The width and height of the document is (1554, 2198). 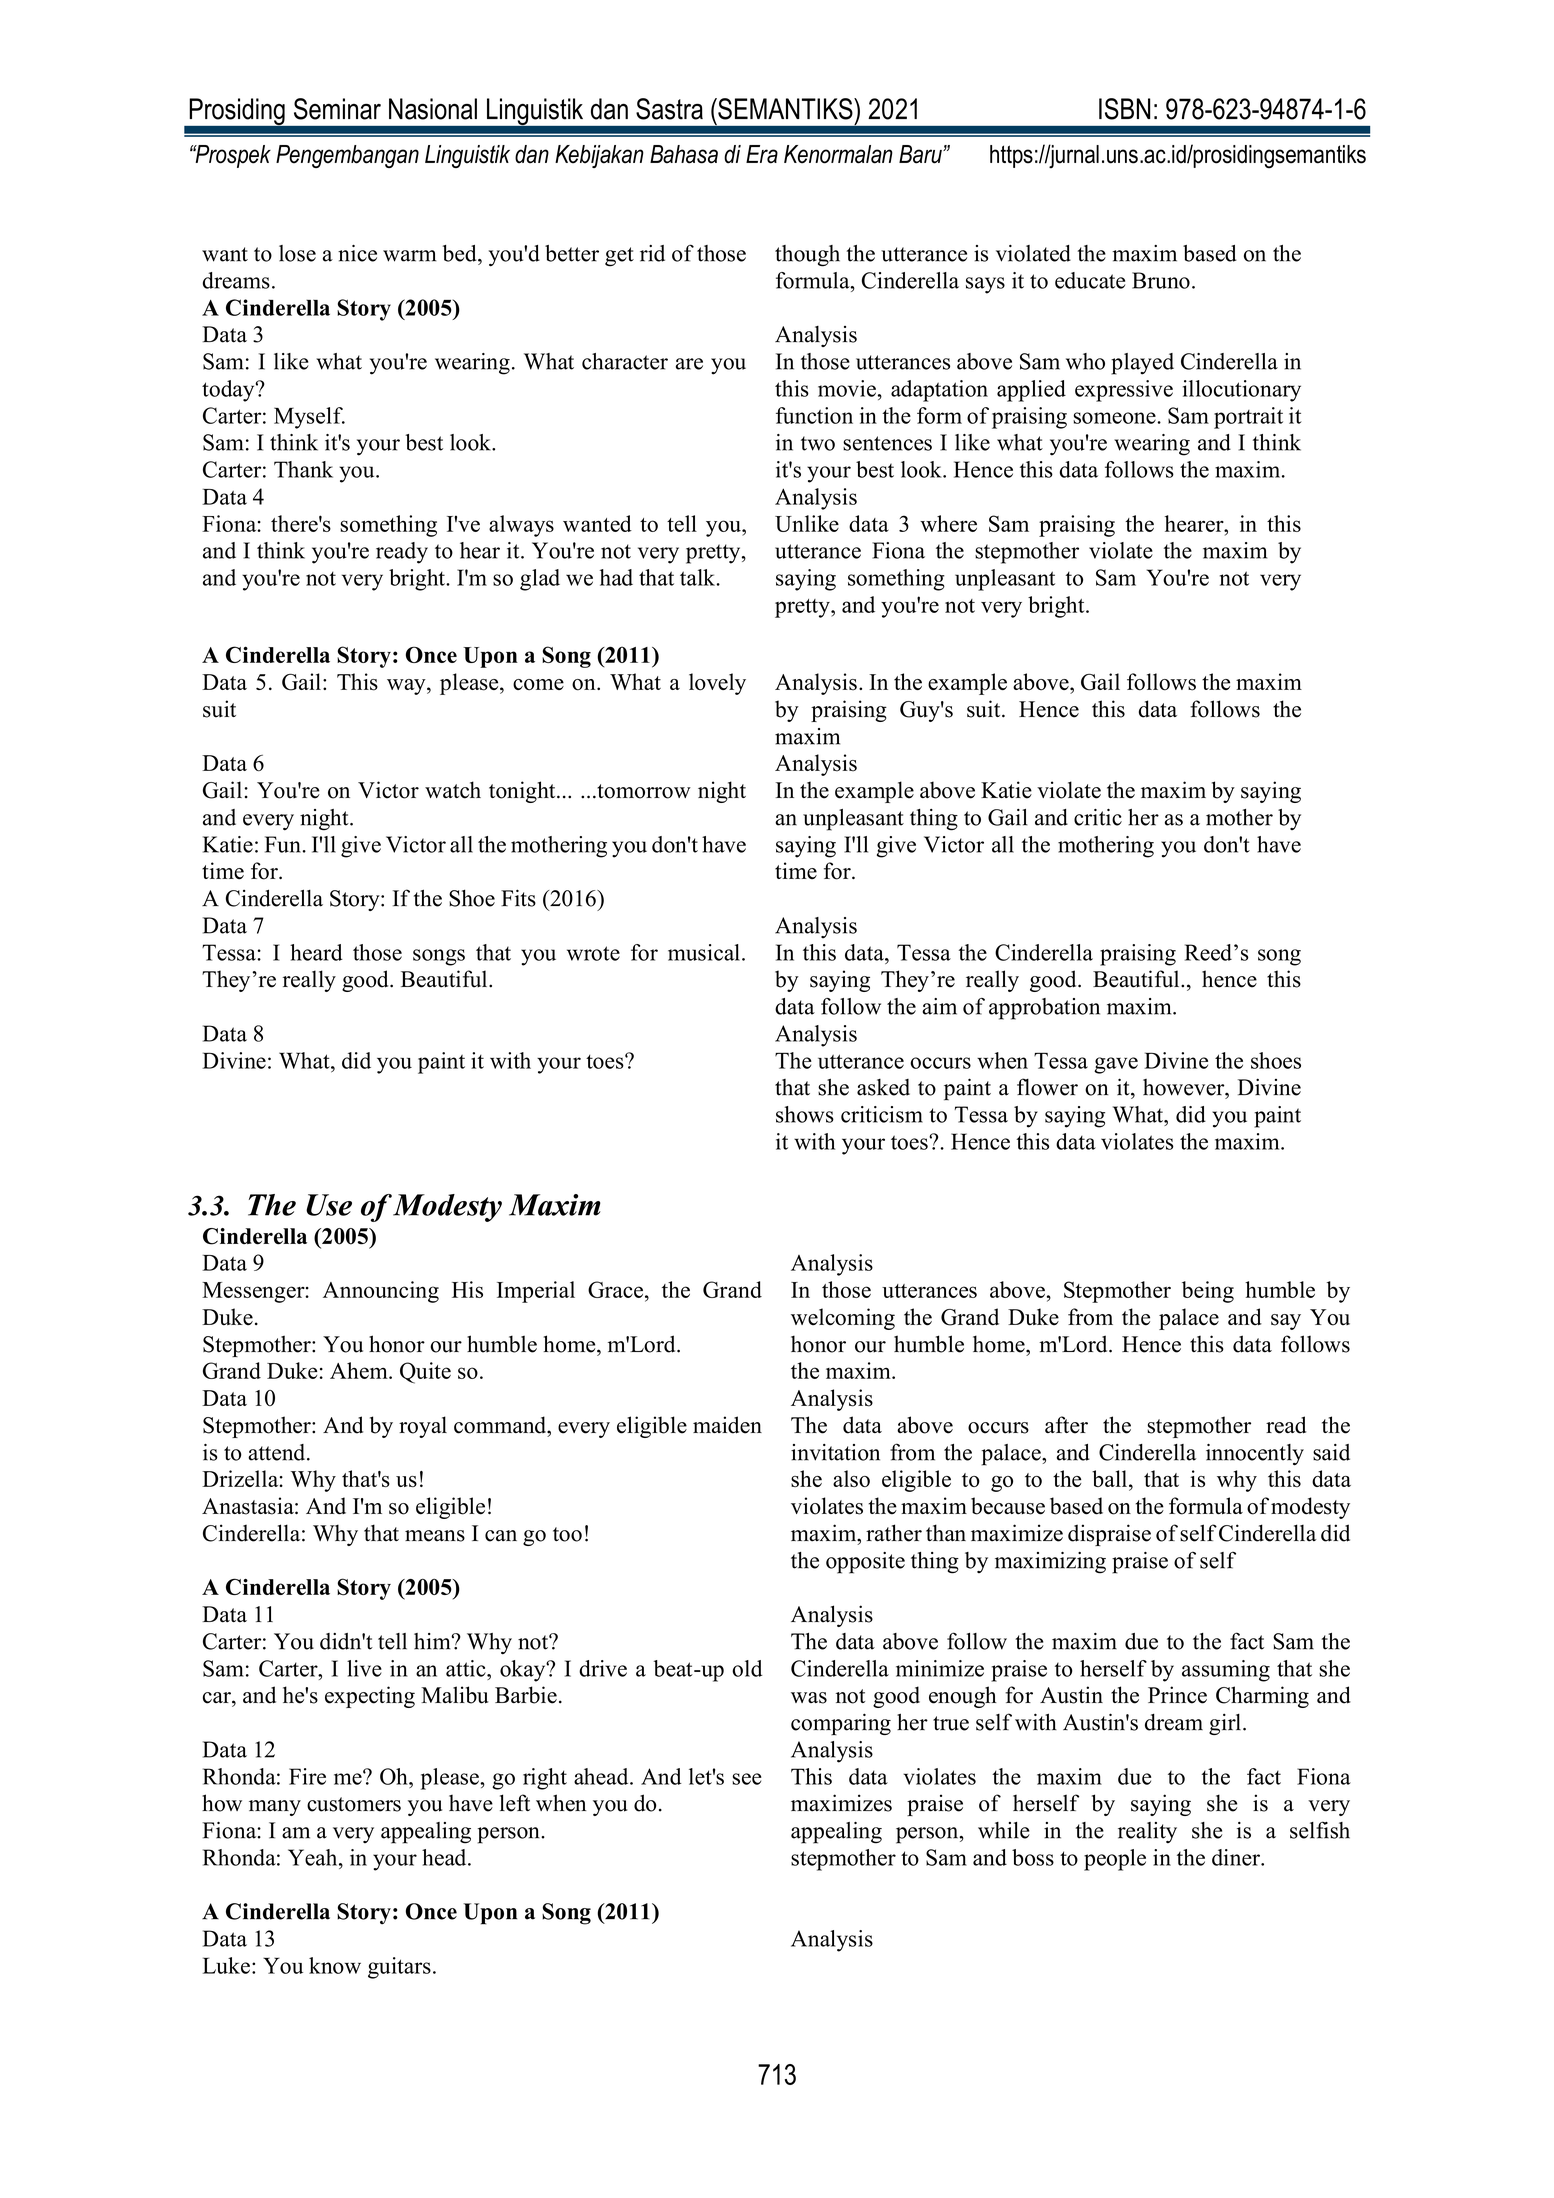 What do you see at coordinates (1124, 109) in the document?
I see `ISBN` at bounding box center [1124, 109].
